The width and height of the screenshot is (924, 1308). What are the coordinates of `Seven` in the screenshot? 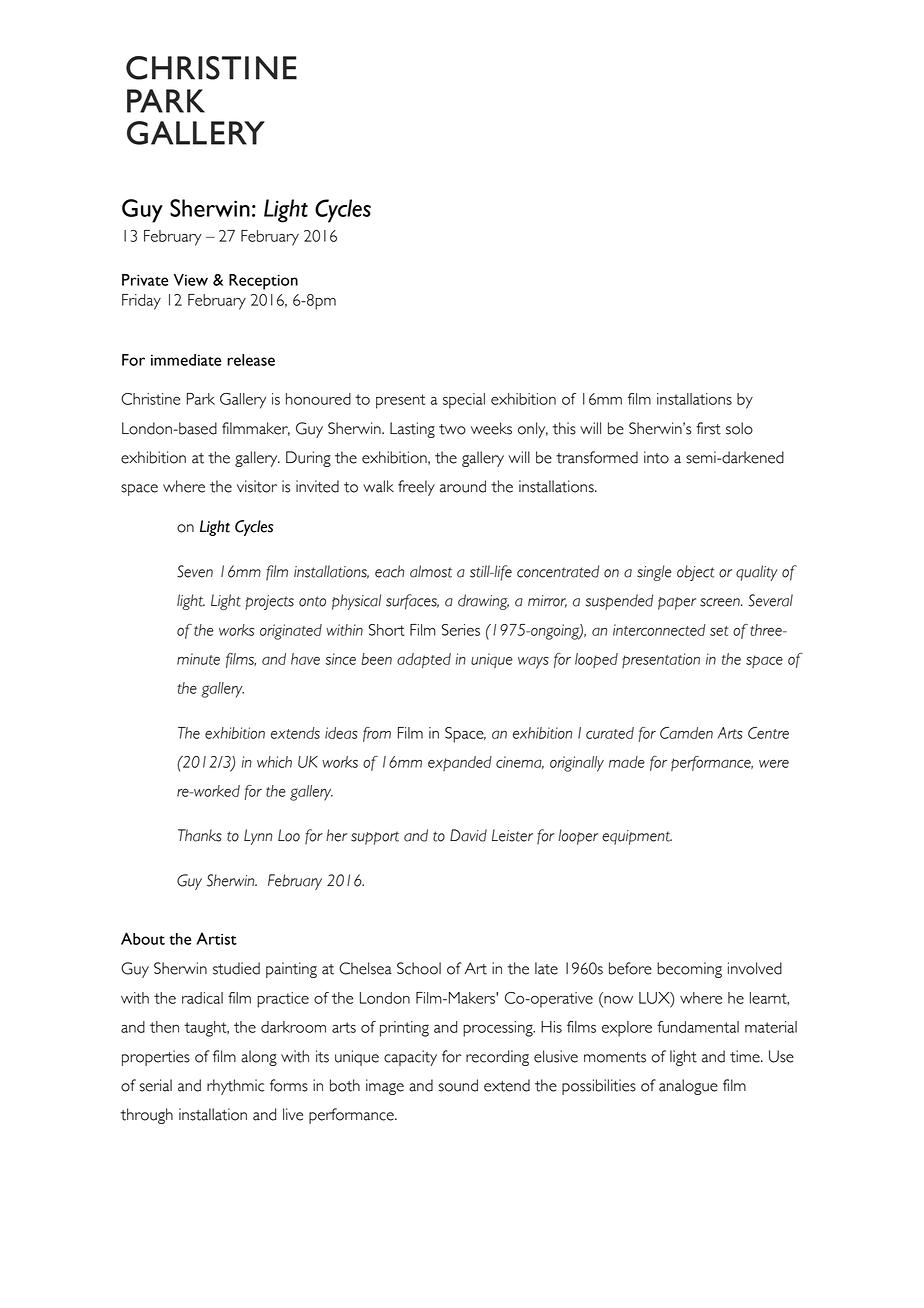 It's located at (195, 571).
